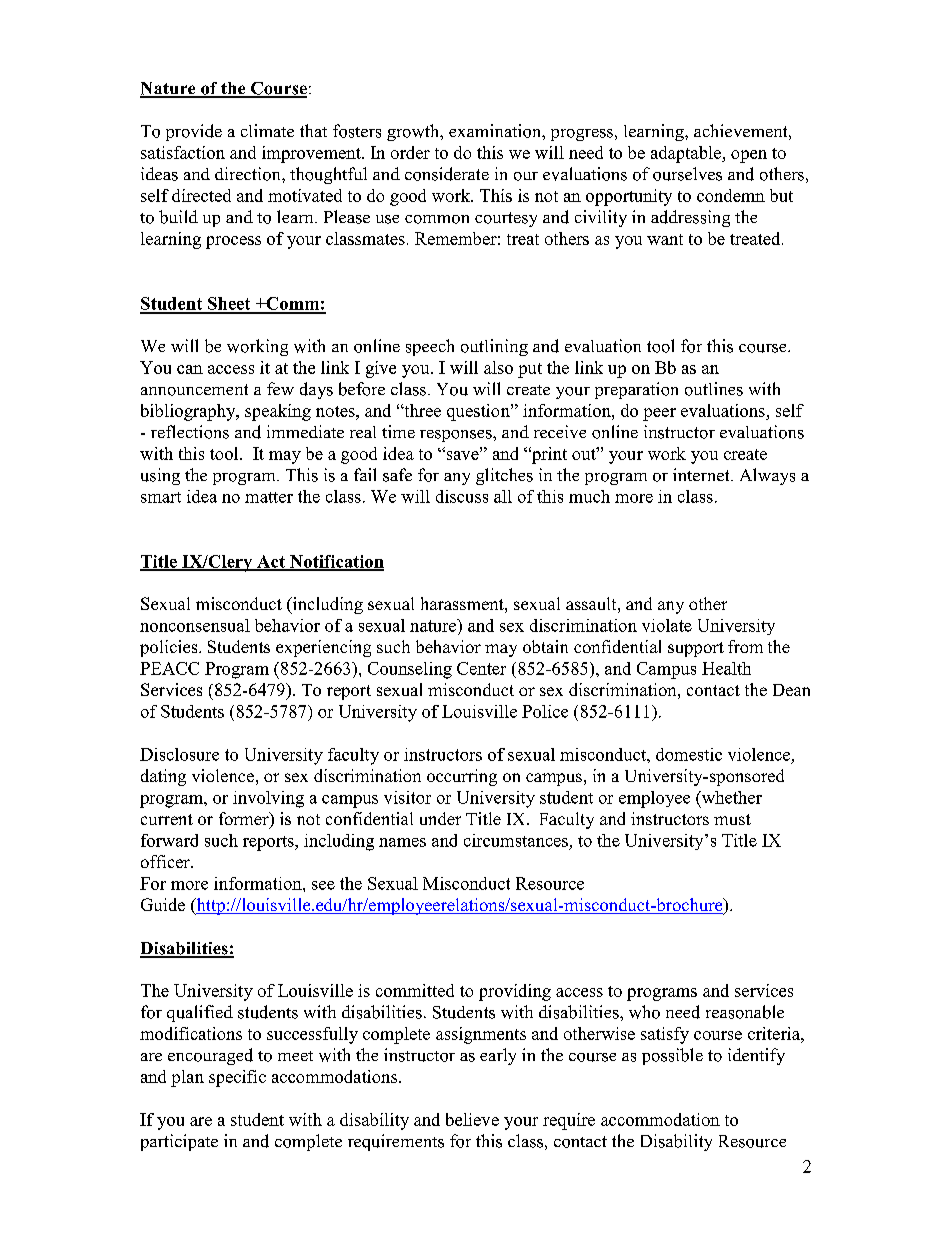  I want to click on believe, so click(472, 1119).
